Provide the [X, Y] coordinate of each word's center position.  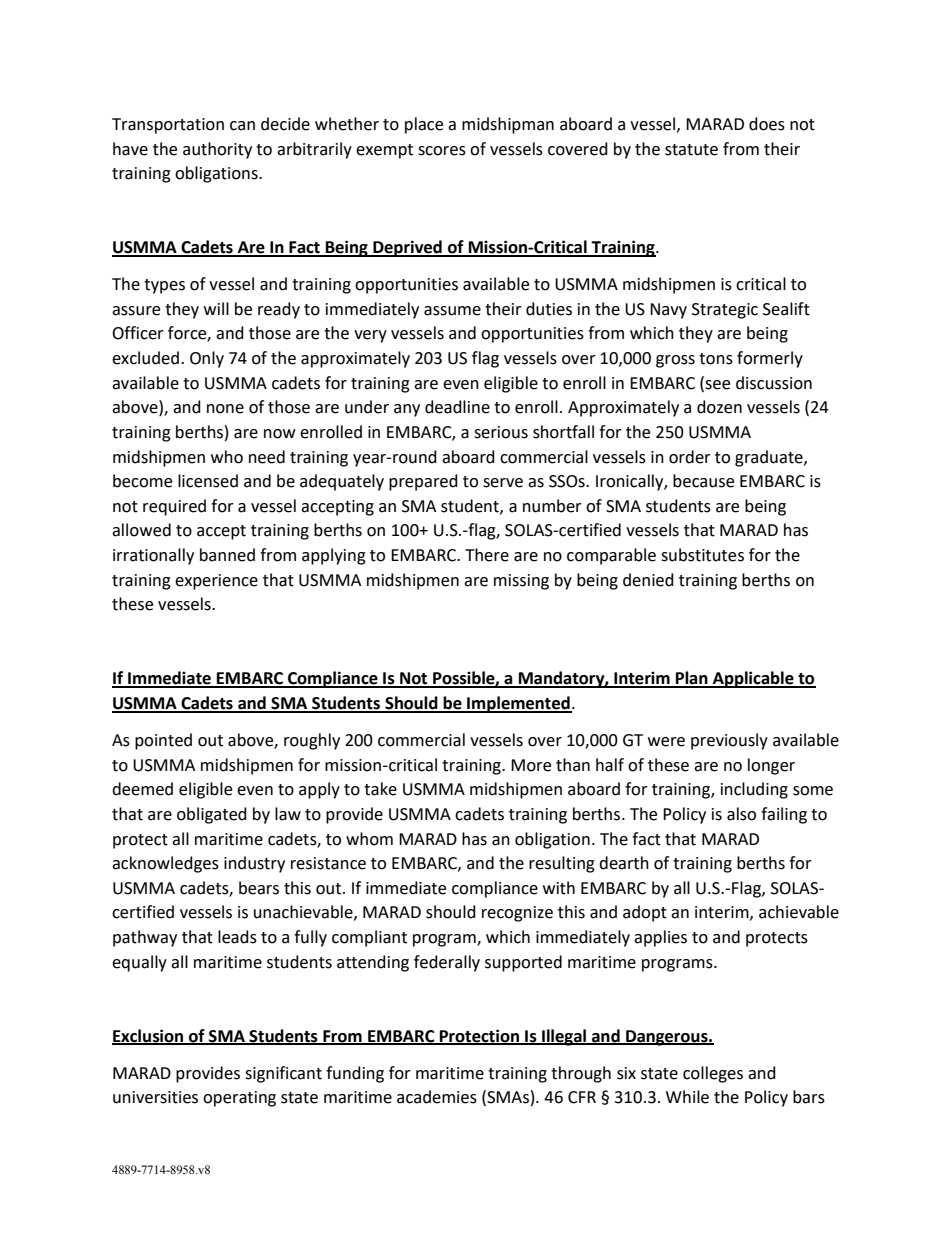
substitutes [702, 555]
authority [217, 150]
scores [442, 151]
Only [207, 359]
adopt [645, 913]
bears [259, 888]
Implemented [518, 704]
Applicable [753, 679]
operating [239, 1099]
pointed [163, 741]
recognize [517, 914]
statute [691, 150]
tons [716, 359]
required [174, 507]
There [487, 555]
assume [452, 311]
